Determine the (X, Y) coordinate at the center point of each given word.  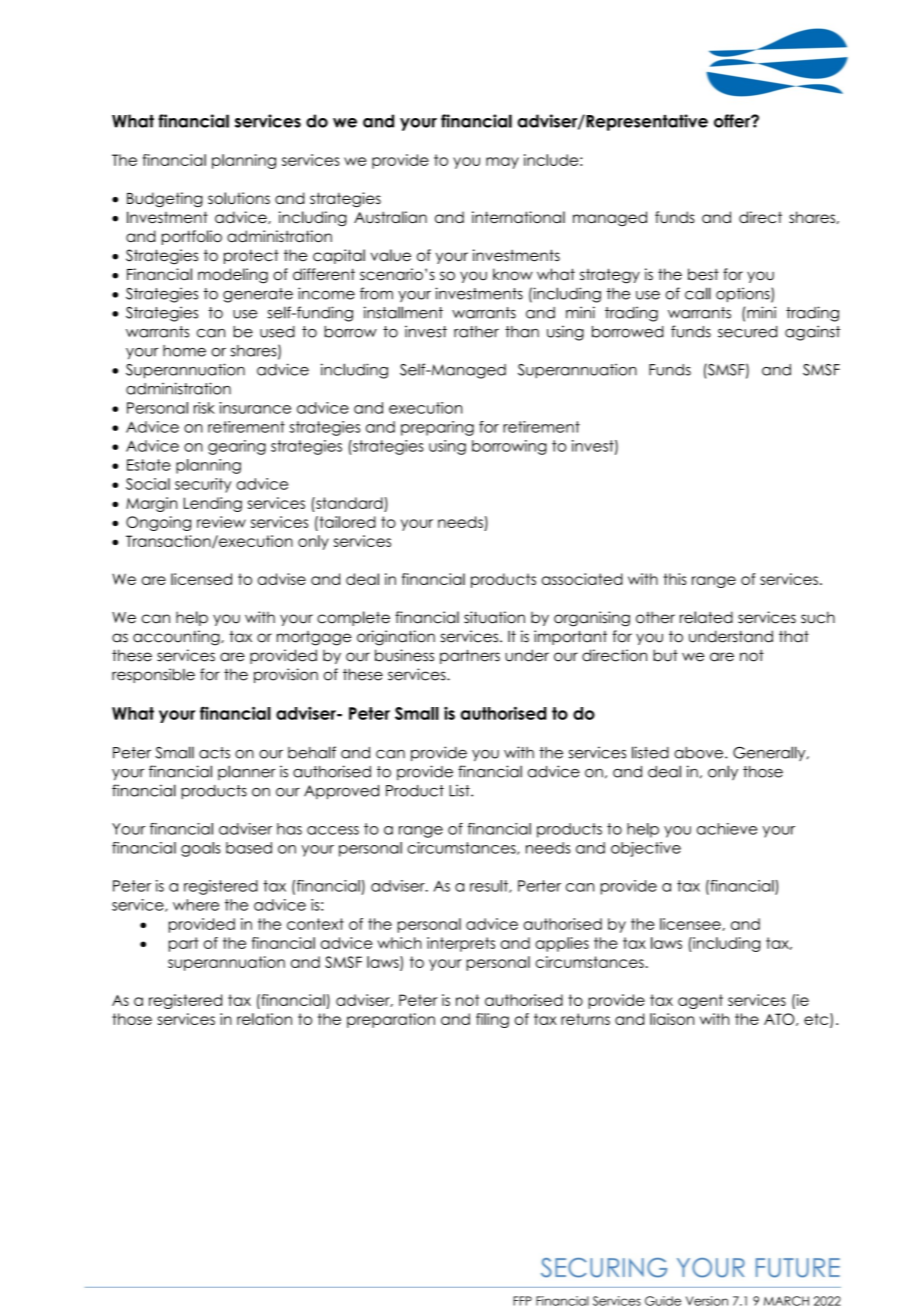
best (703, 274)
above (700, 753)
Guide (663, 1301)
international (518, 217)
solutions (239, 198)
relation (264, 1019)
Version (707, 1301)
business (404, 655)
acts (214, 753)
